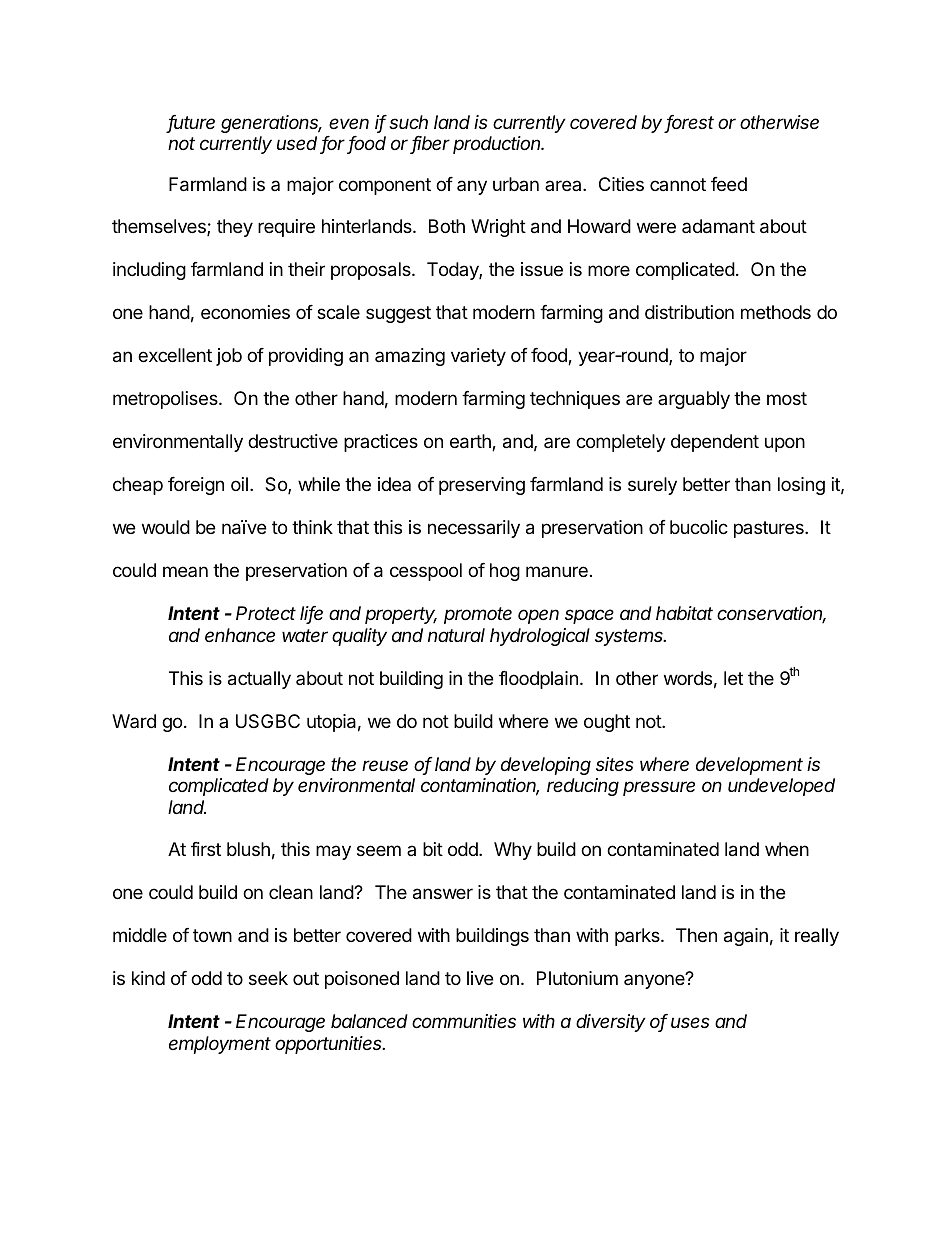 This page has height=1233, width=952. Describe the element at coordinates (220, 1045) in the page. I see `employment` at that location.
